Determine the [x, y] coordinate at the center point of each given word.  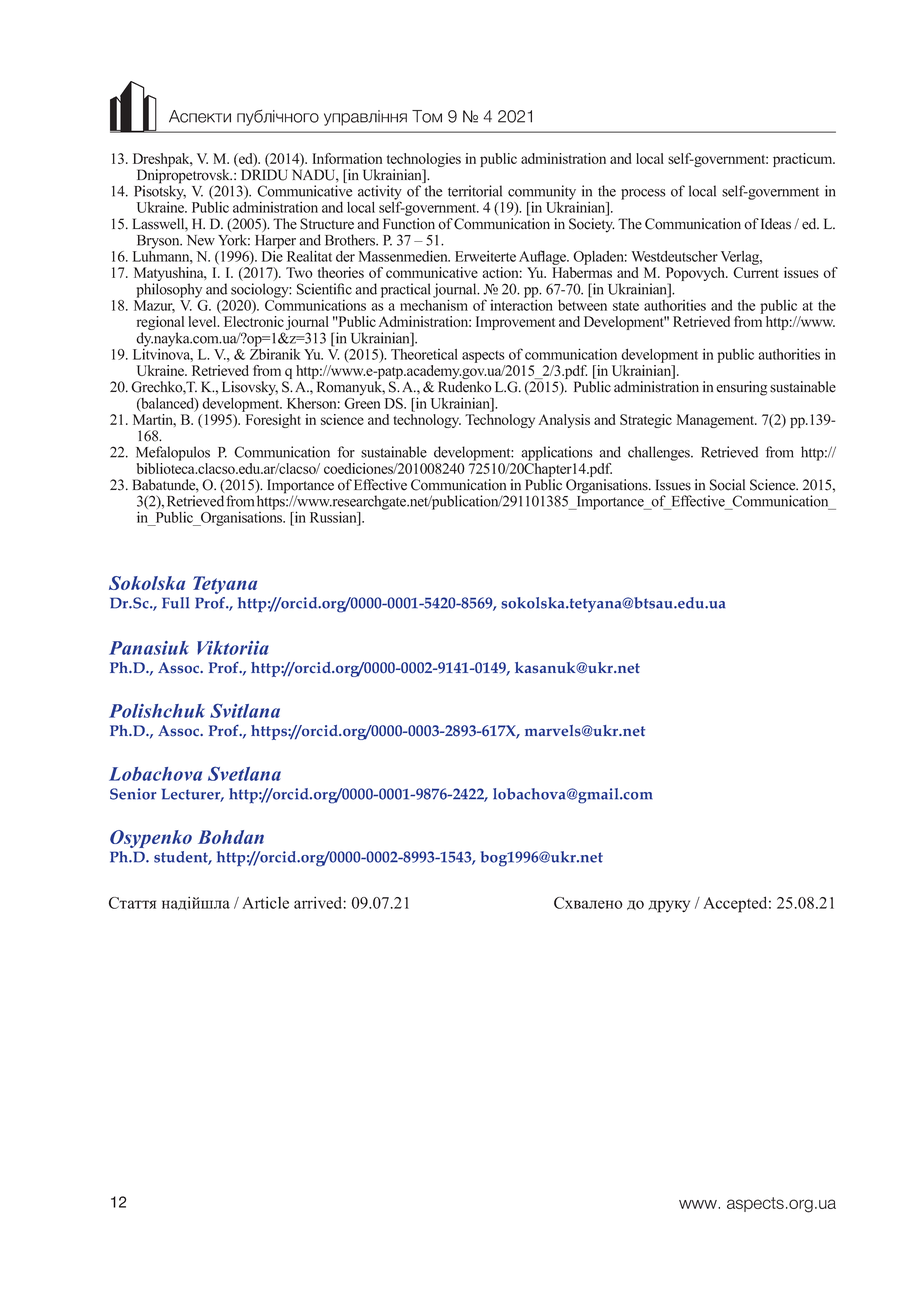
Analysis [564, 421]
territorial [475, 191]
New [201, 240]
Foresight [272, 419]
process [643, 194]
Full [175, 603]
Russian [334, 517]
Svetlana [244, 773]
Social [727, 485]
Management [717, 421]
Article [265, 903]
